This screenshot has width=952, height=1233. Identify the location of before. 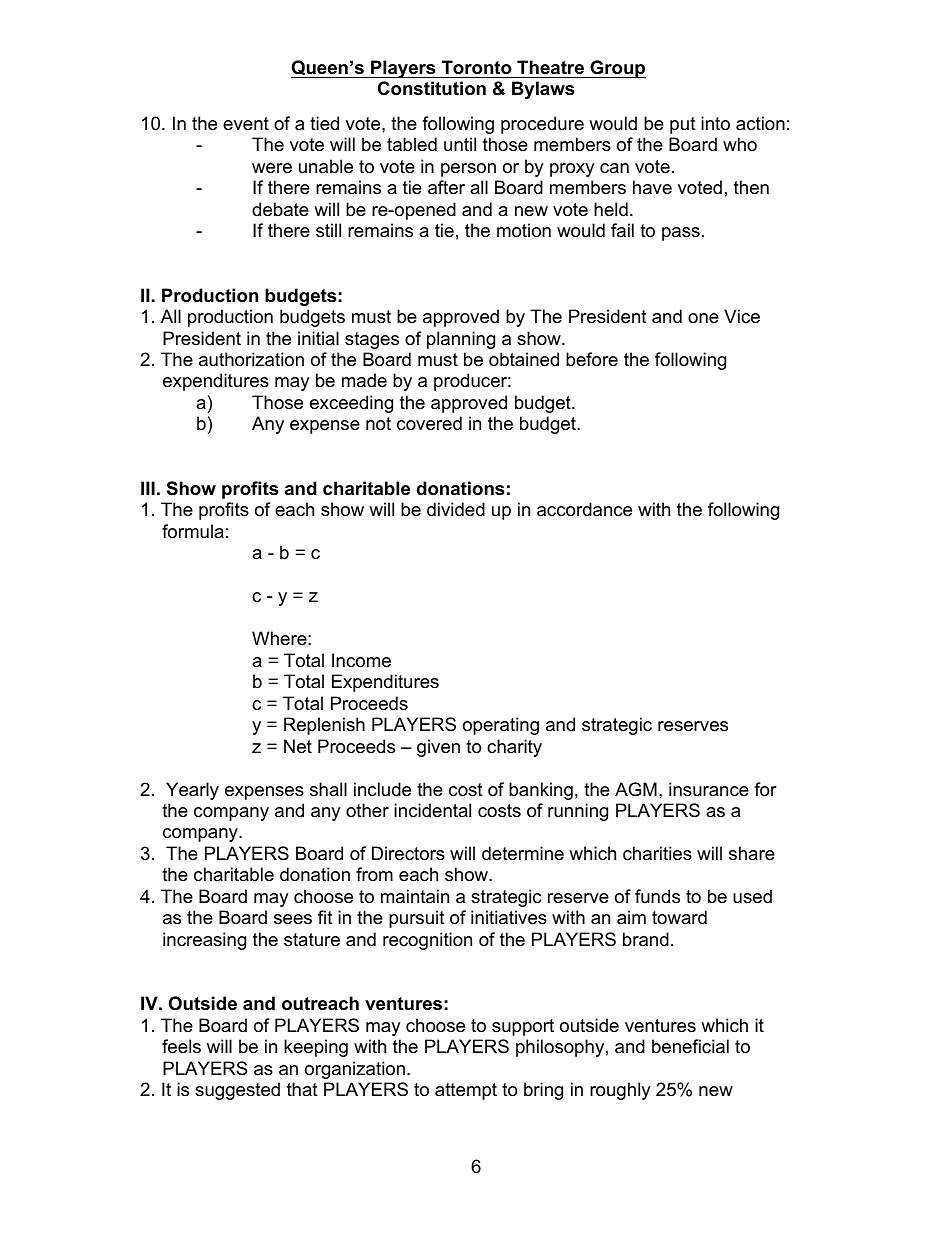
(592, 359).
